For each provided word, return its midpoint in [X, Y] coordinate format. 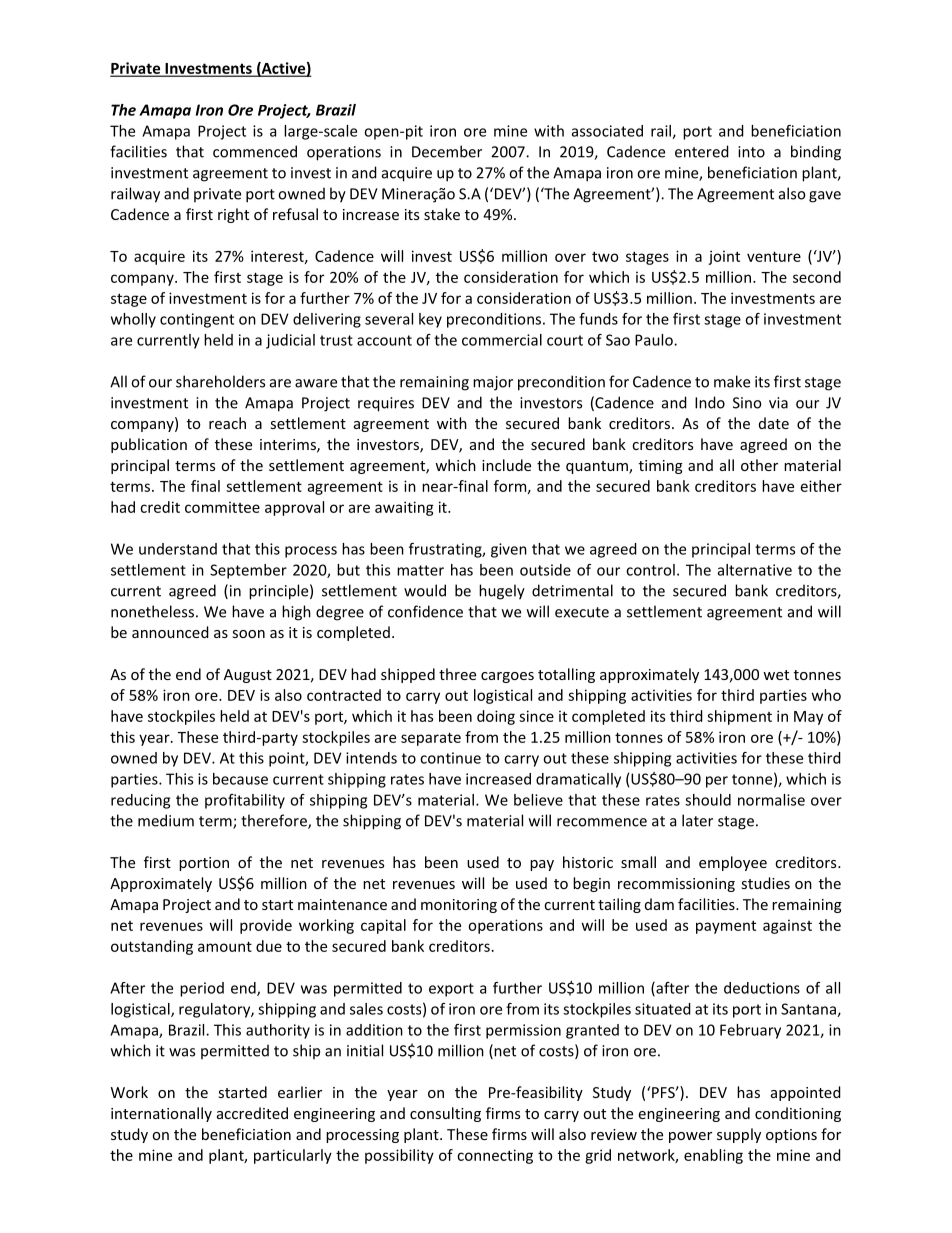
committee [222, 507]
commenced [255, 151]
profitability [245, 801]
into [751, 152]
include [506, 465]
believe [538, 800]
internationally [161, 1114]
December [447, 151]
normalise [771, 800]
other [759, 465]
